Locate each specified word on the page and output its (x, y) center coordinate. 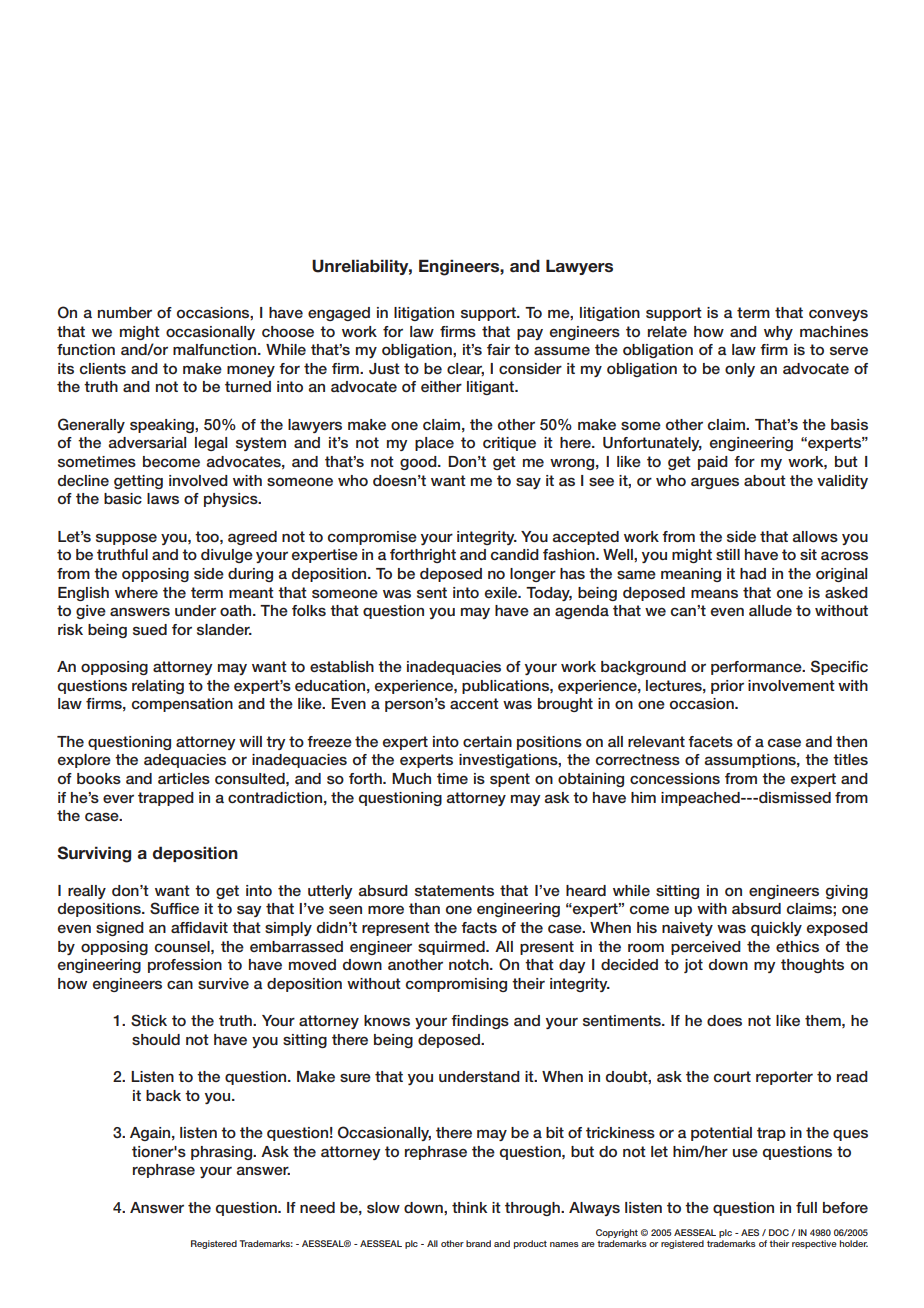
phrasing (223, 1153)
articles (184, 778)
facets (710, 741)
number (125, 312)
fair (498, 349)
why (778, 333)
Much (411, 778)
